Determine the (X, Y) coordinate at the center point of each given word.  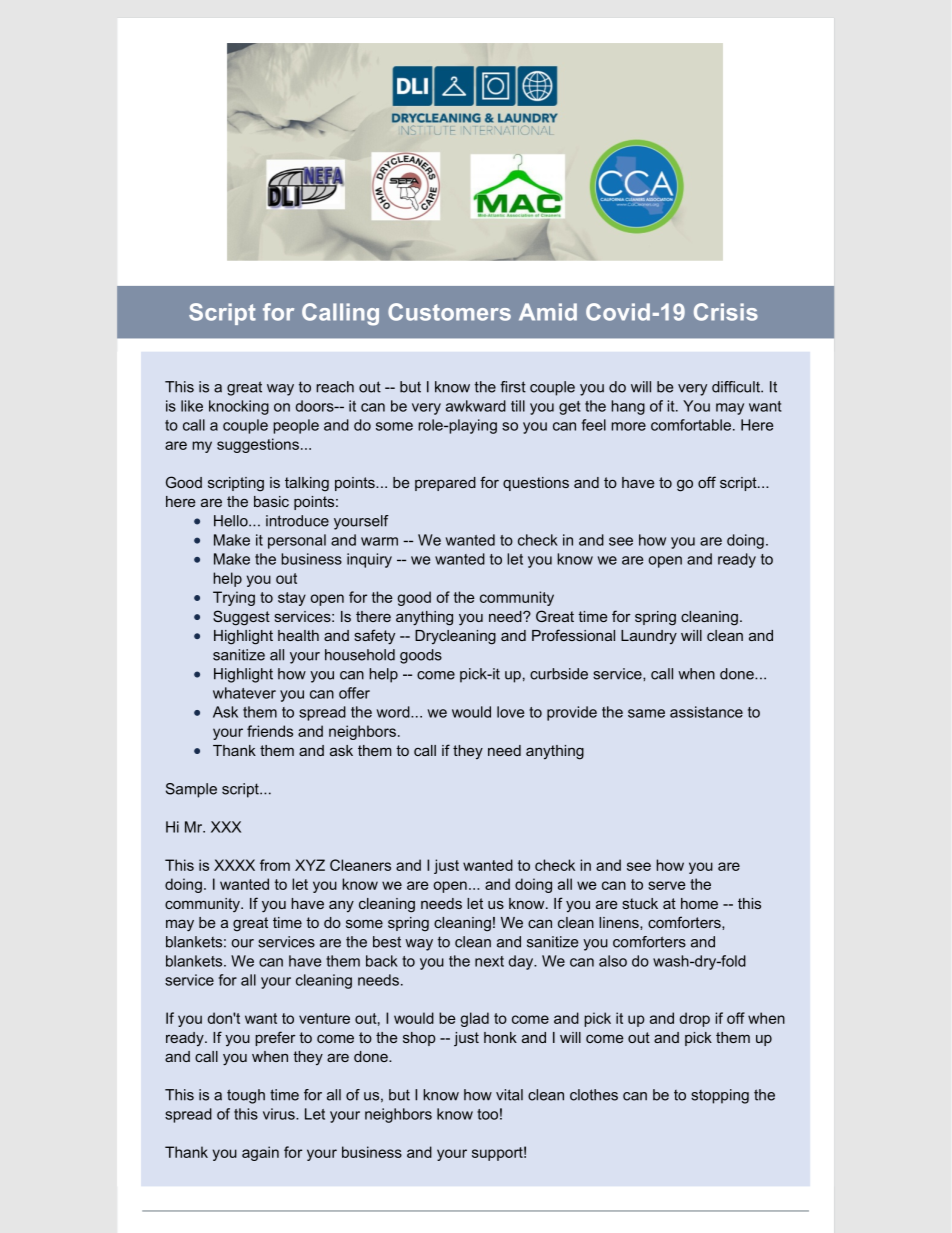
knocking (239, 407)
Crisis (726, 312)
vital (509, 1095)
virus (280, 1114)
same (646, 713)
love (510, 712)
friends (270, 731)
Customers (449, 312)
